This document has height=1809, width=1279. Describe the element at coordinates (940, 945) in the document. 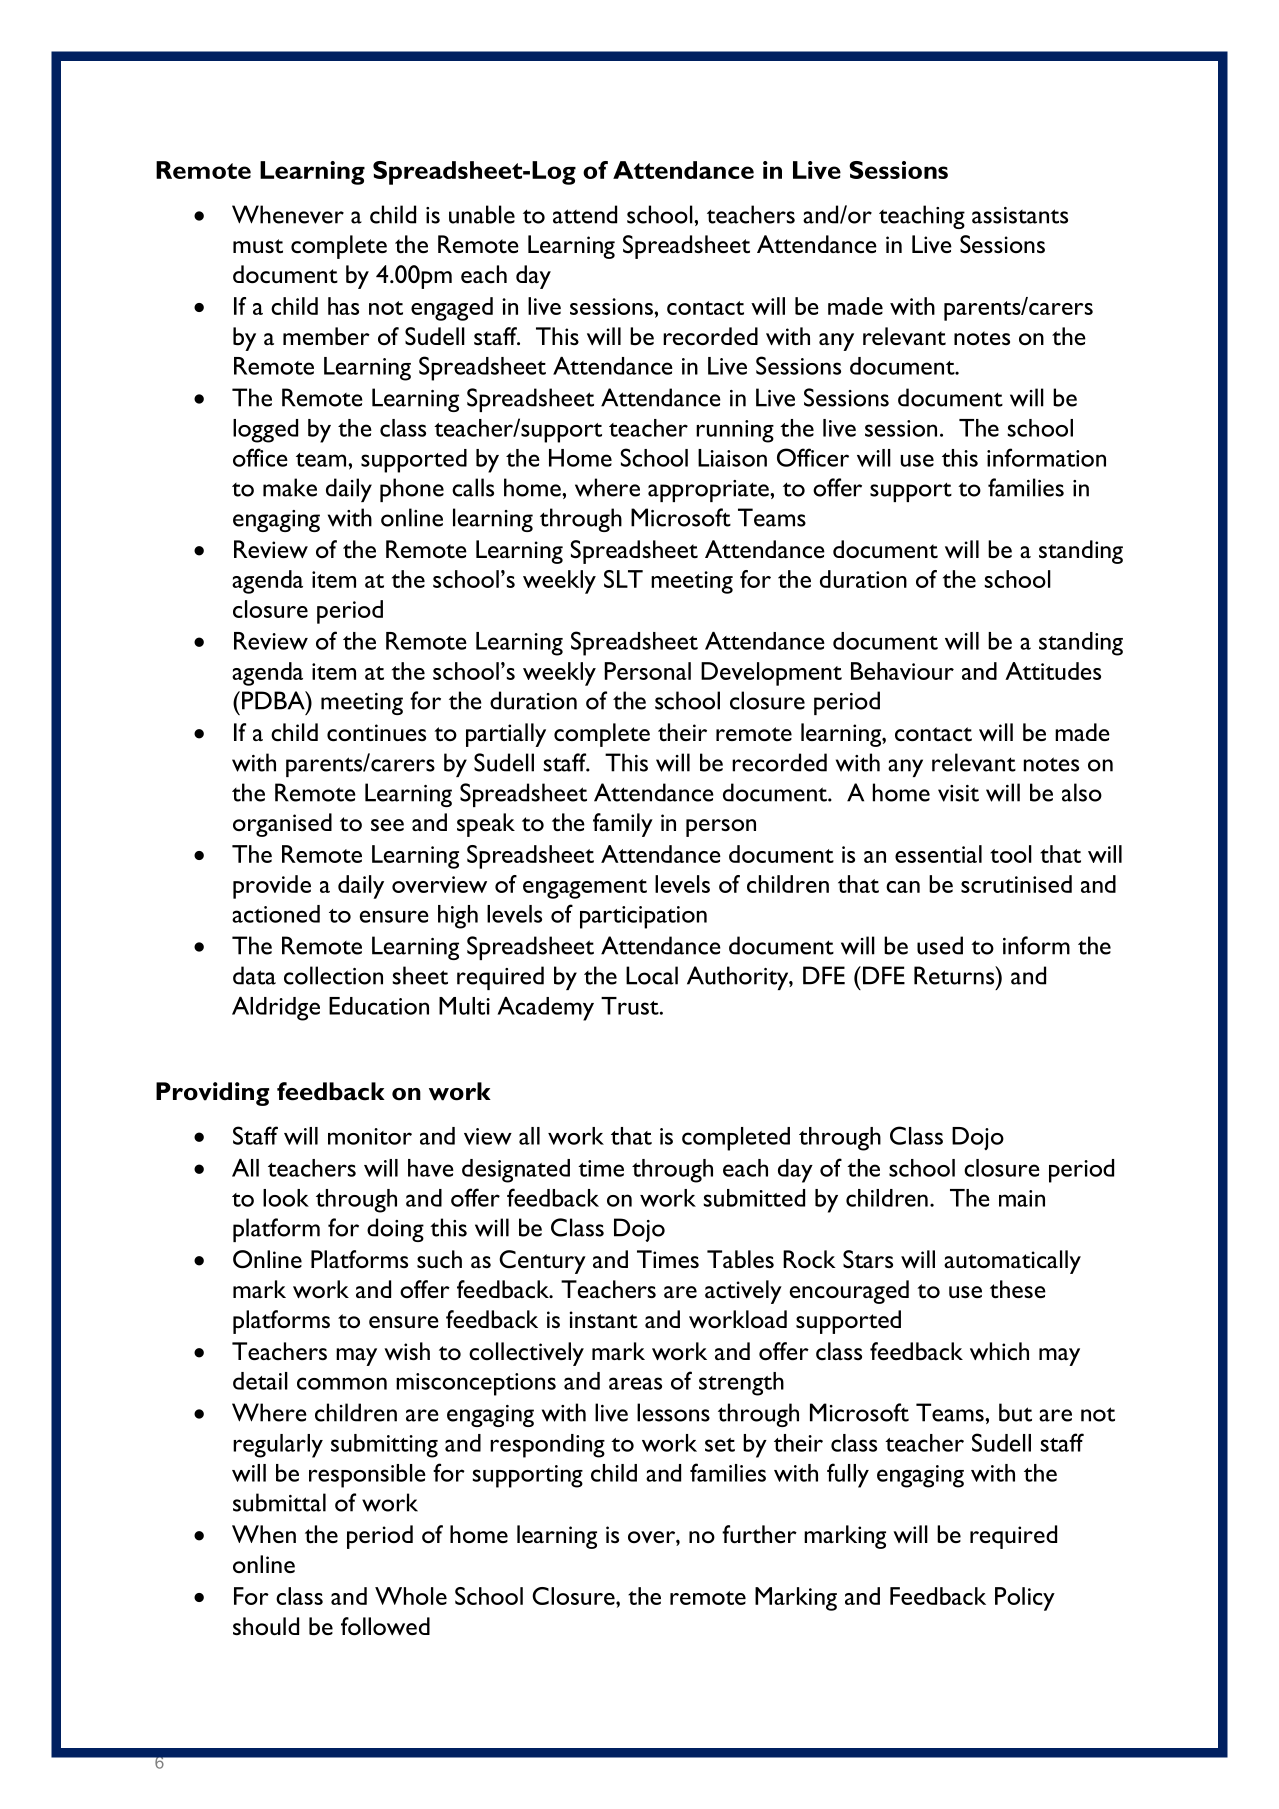

I see `used` at that location.
